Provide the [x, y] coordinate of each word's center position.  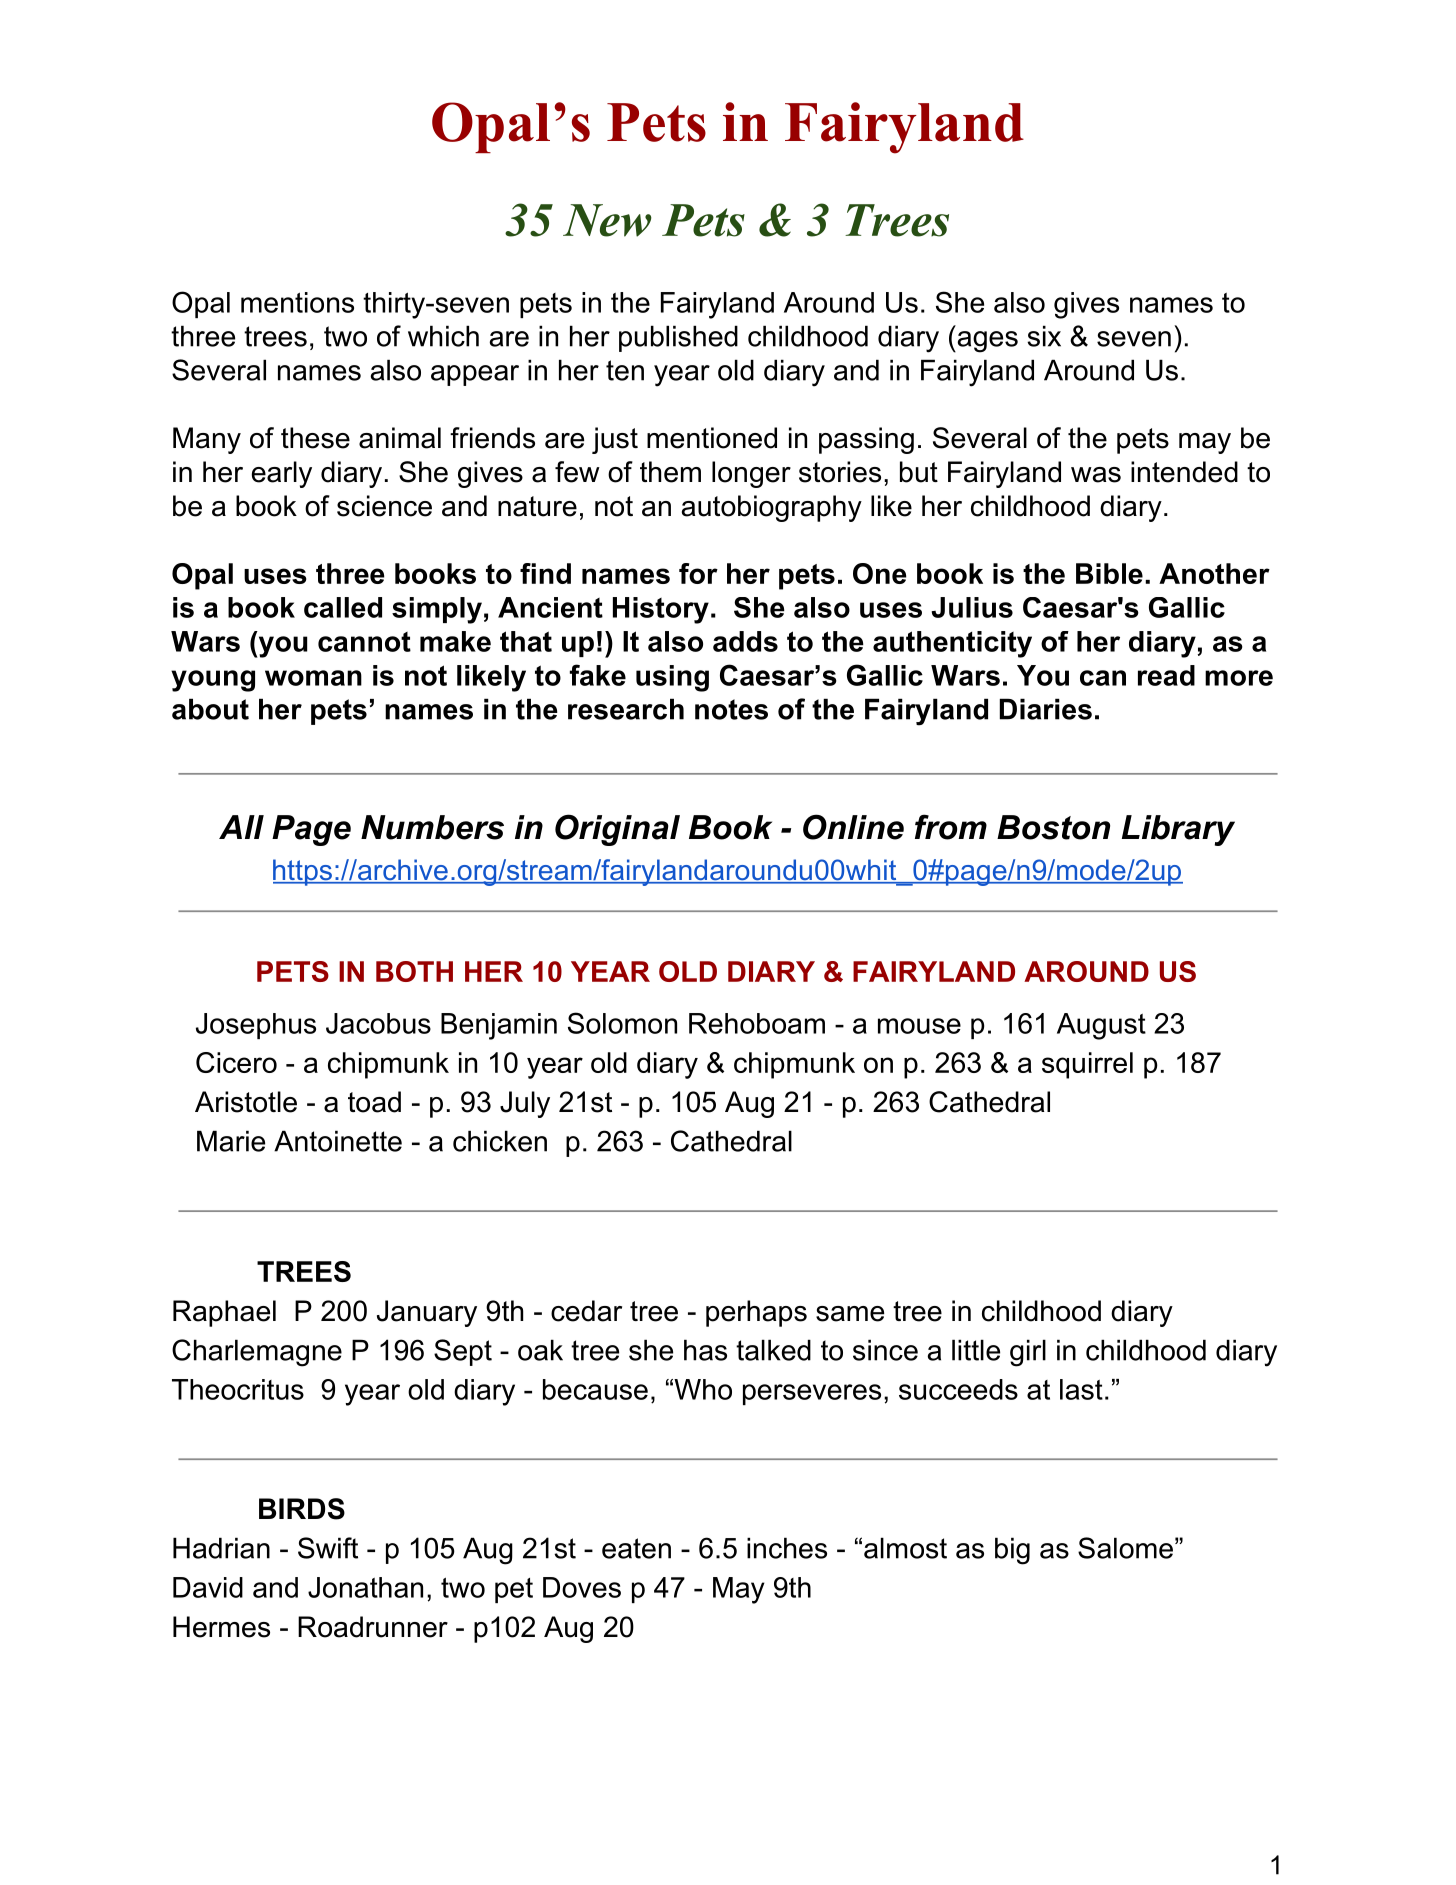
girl [1028, 1353]
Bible [1109, 573]
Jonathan [365, 1587]
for [698, 573]
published [678, 338]
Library [1178, 830]
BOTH [414, 971]
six [1044, 336]
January [427, 1313]
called [343, 607]
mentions [297, 302]
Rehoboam [757, 1023]
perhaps [756, 1313]
